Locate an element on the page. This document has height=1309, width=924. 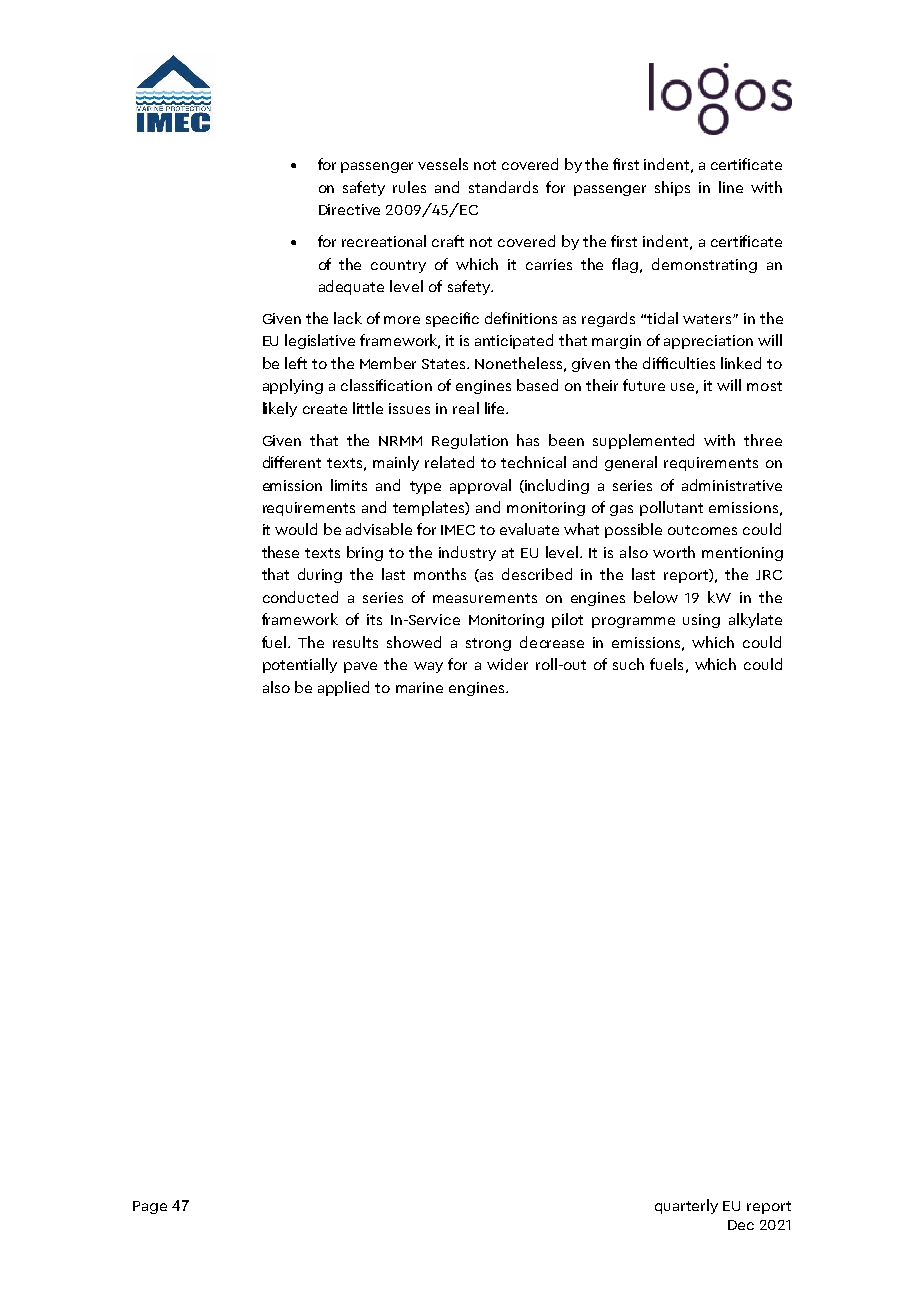
such is located at coordinates (628, 664).
